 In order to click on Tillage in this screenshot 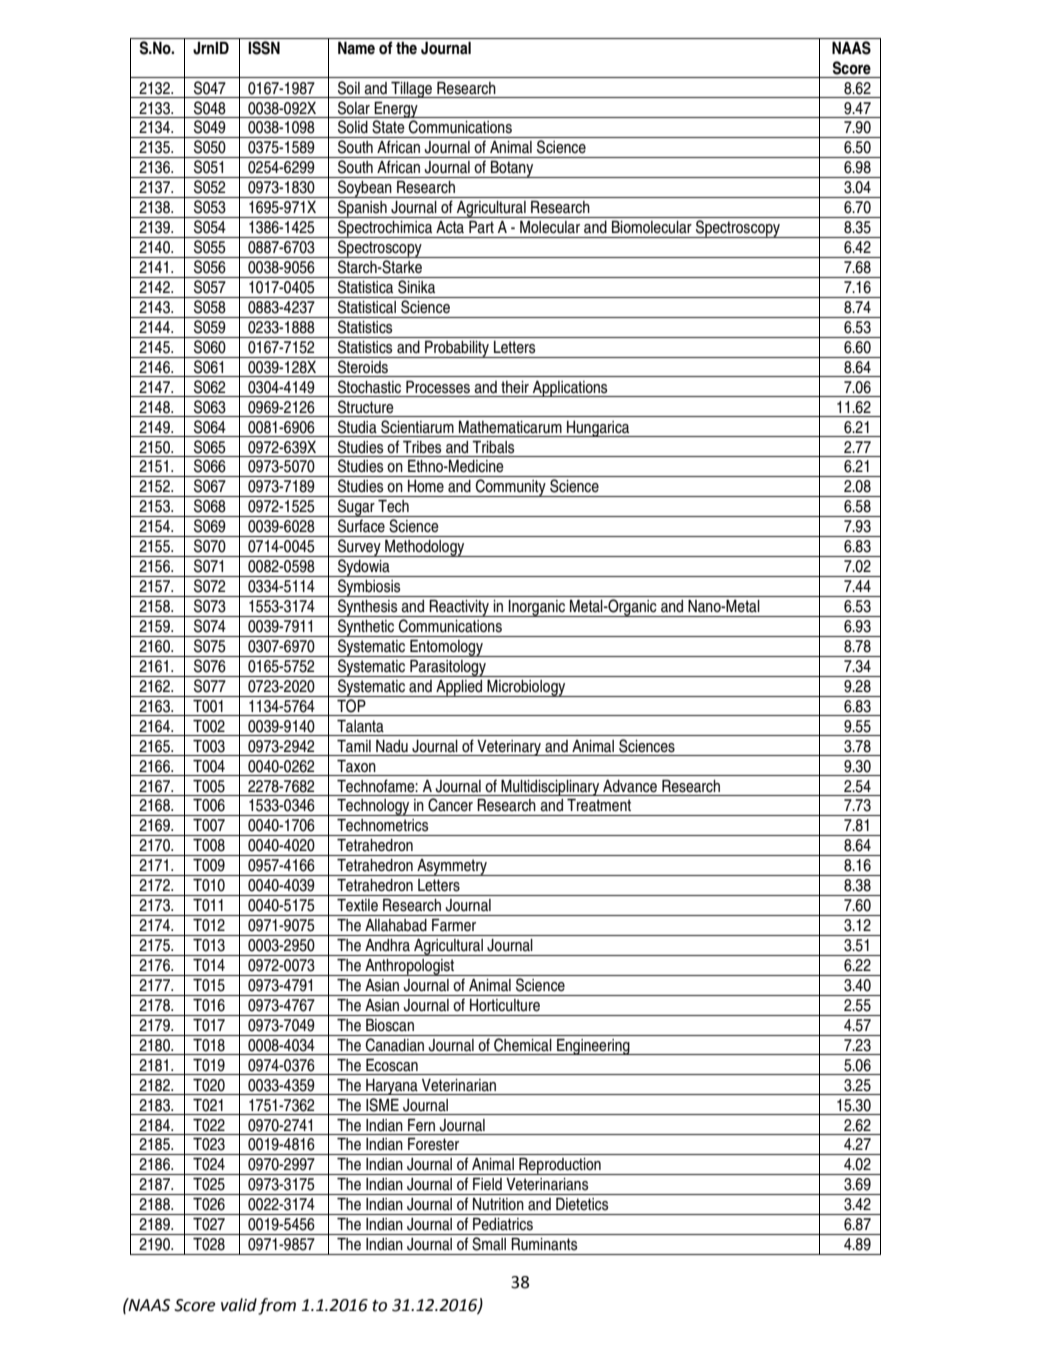, I will do `click(411, 90)`.
